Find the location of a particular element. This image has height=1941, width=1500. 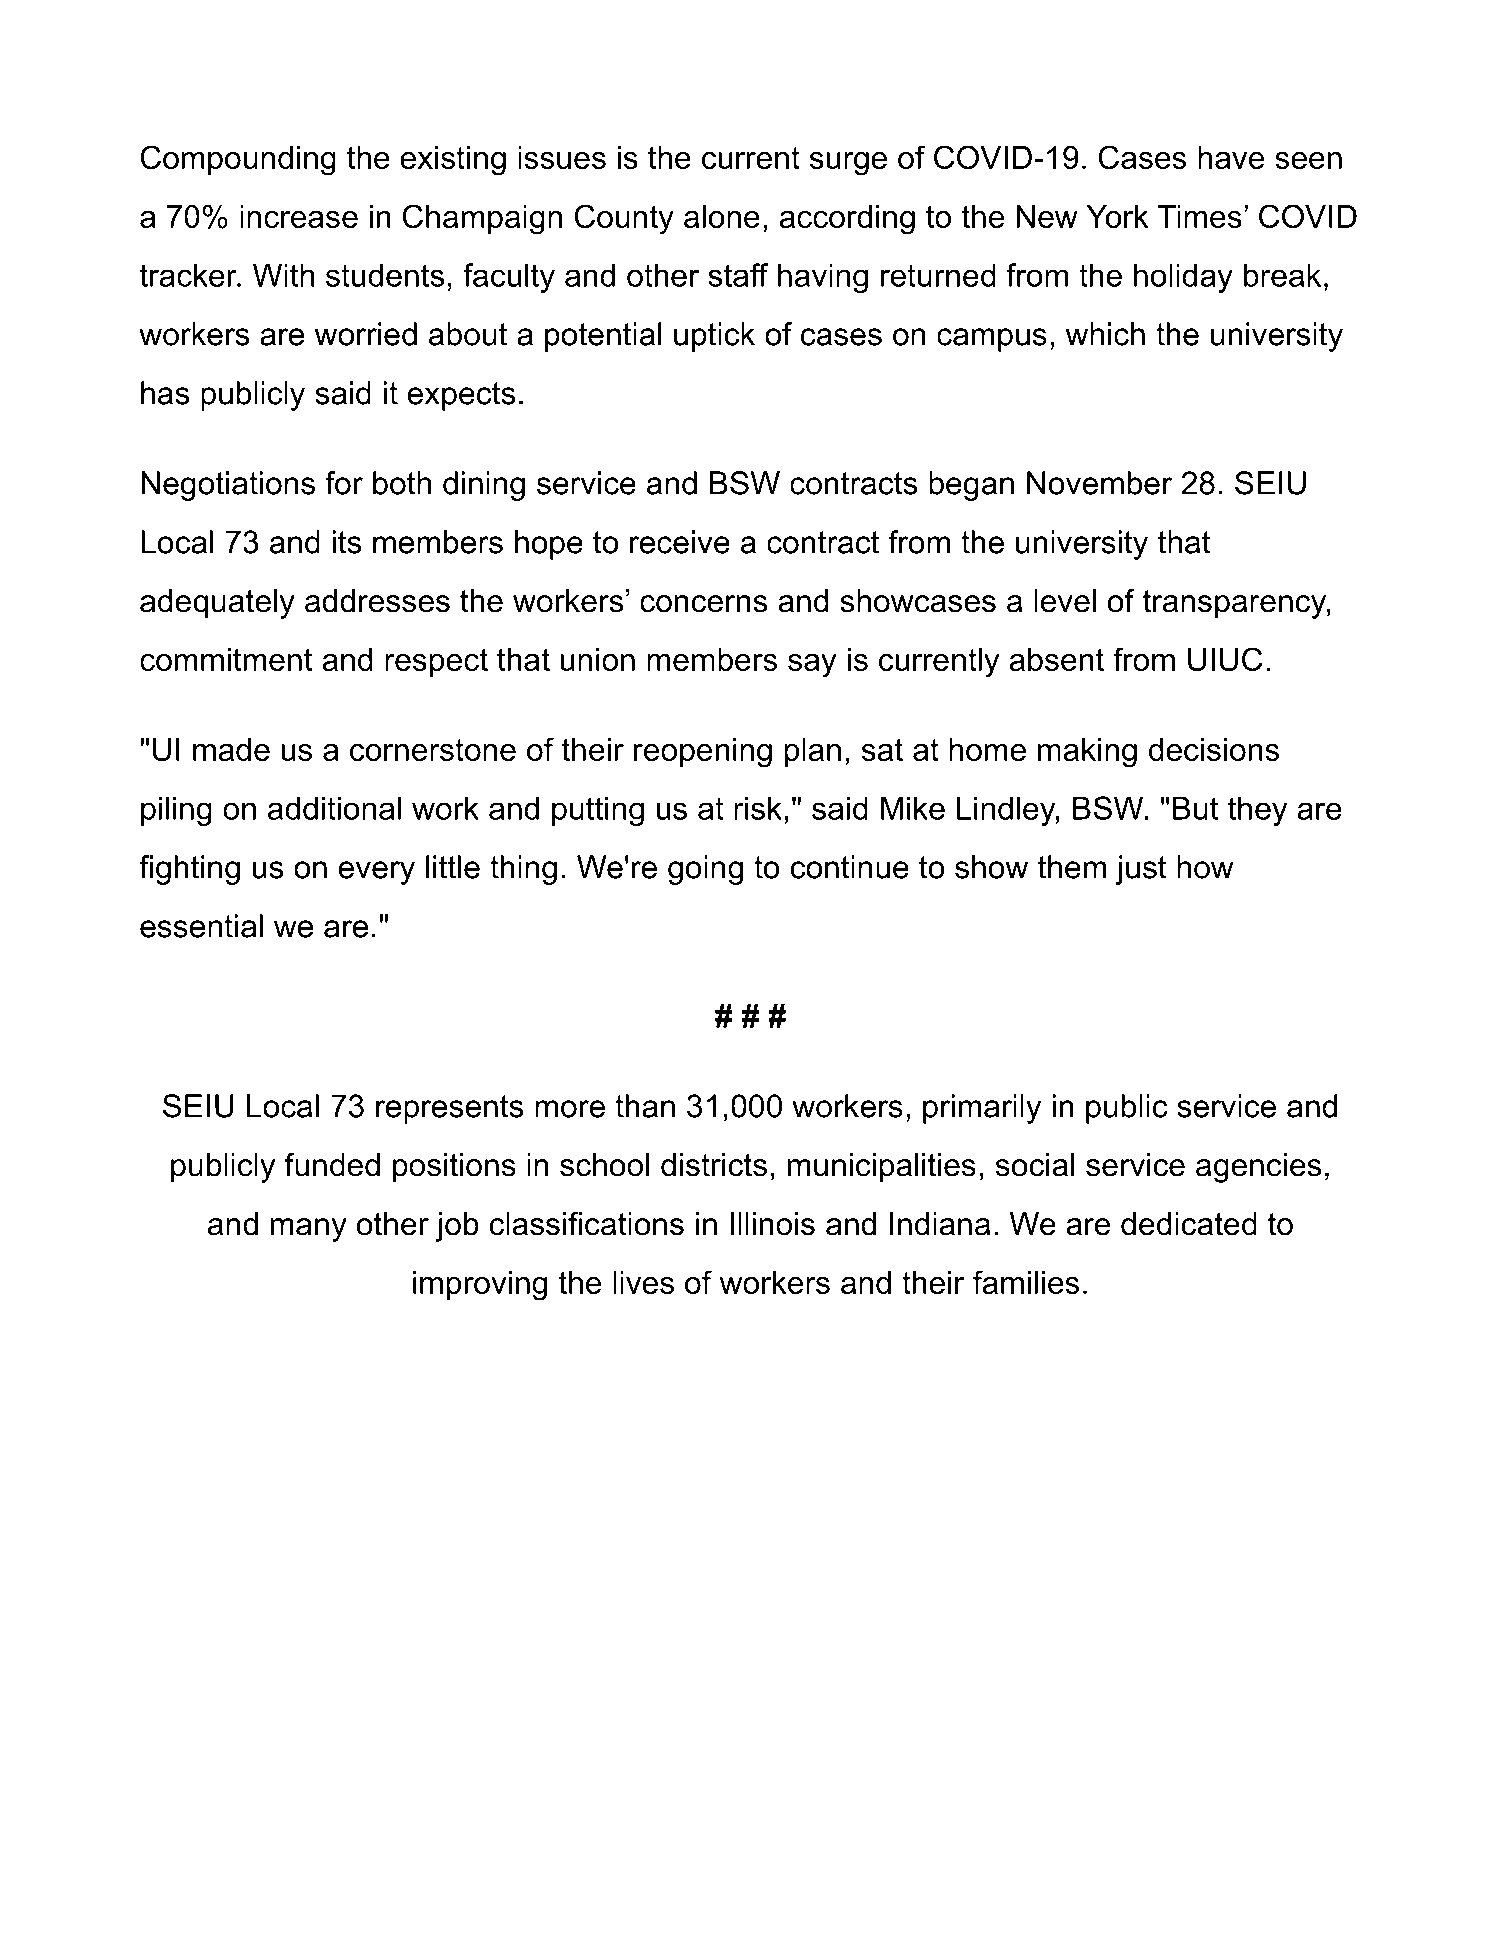

increase is located at coordinates (299, 216).
